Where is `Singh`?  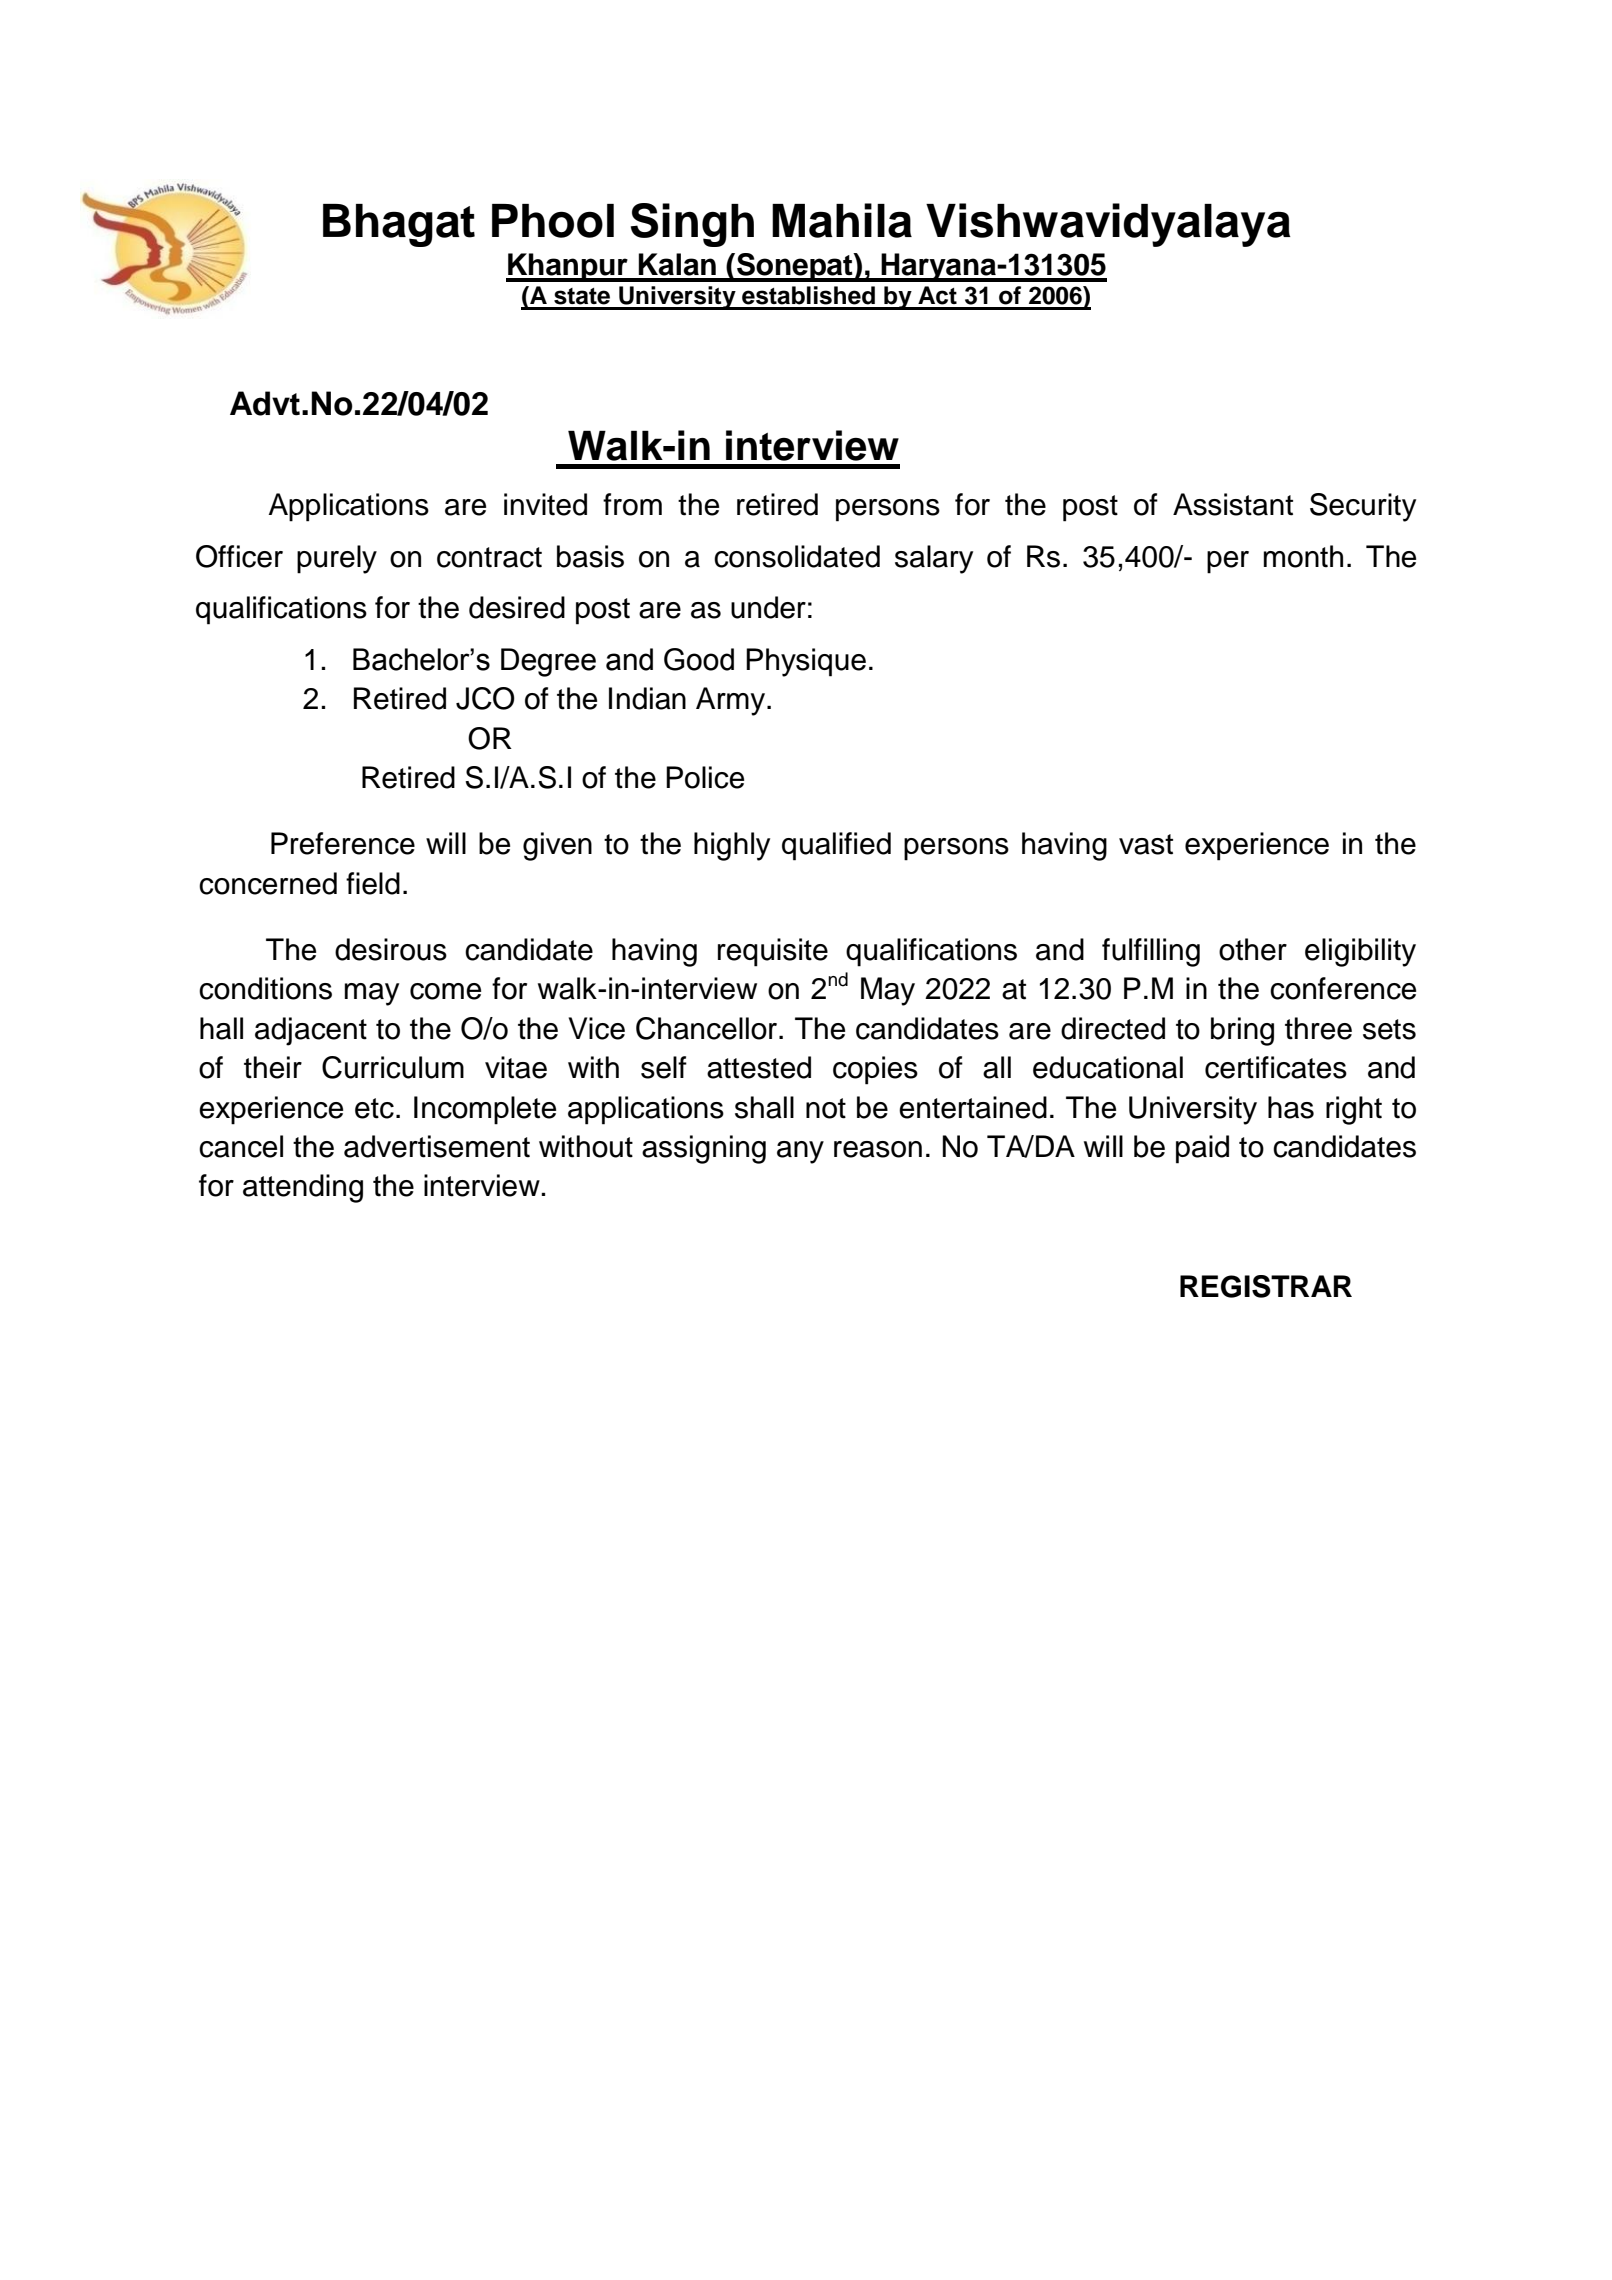
Singh is located at coordinates (692, 225).
